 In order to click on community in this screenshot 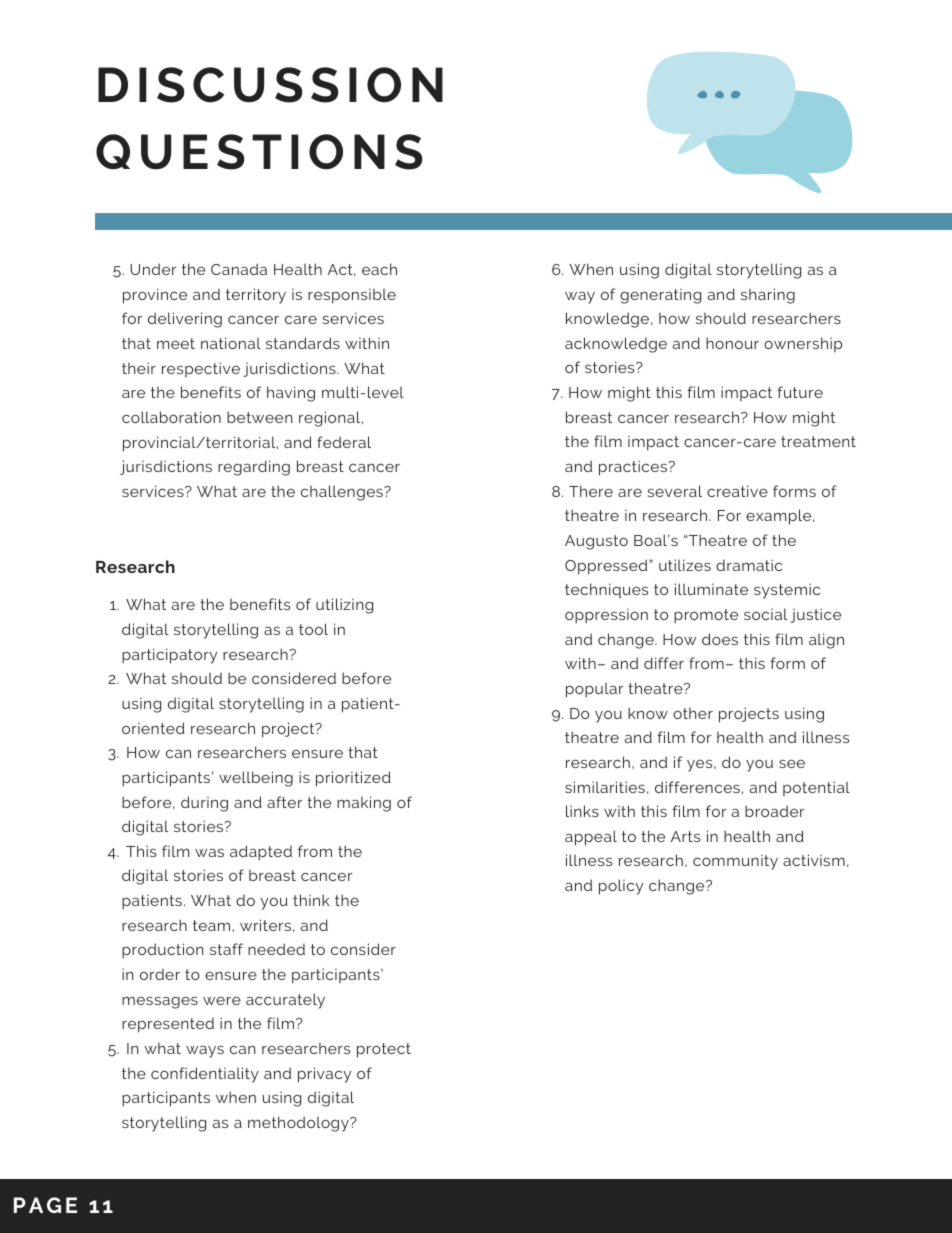, I will do `click(735, 862)`.
